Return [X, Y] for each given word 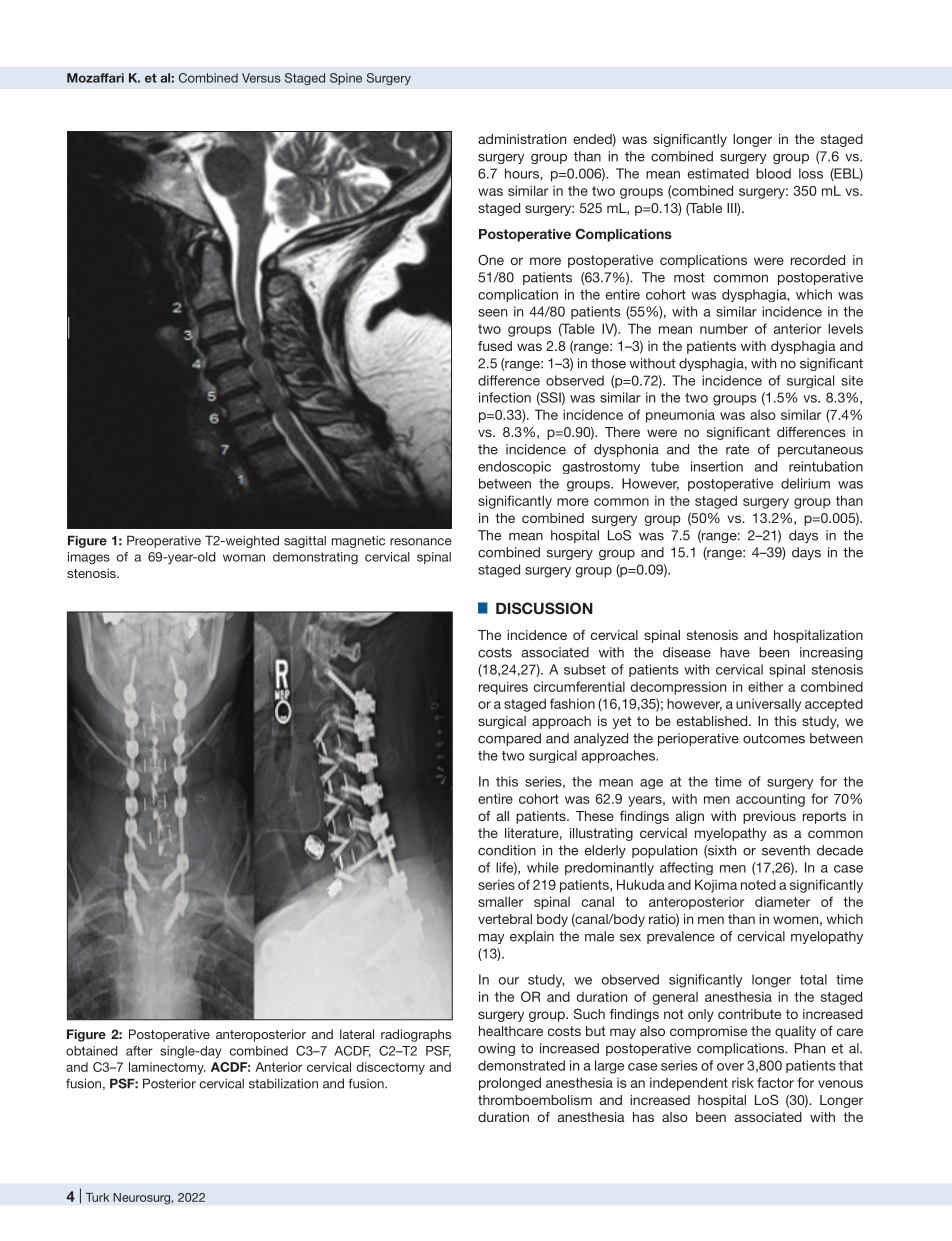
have [735, 652]
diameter [782, 901]
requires [503, 688]
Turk [97, 1197]
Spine [346, 79]
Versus [261, 78]
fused [495, 346]
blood [773, 173]
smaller [500, 901]
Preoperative [164, 541]
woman [244, 558]
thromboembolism [535, 1100]
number [724, 328]
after [139, 1051]
